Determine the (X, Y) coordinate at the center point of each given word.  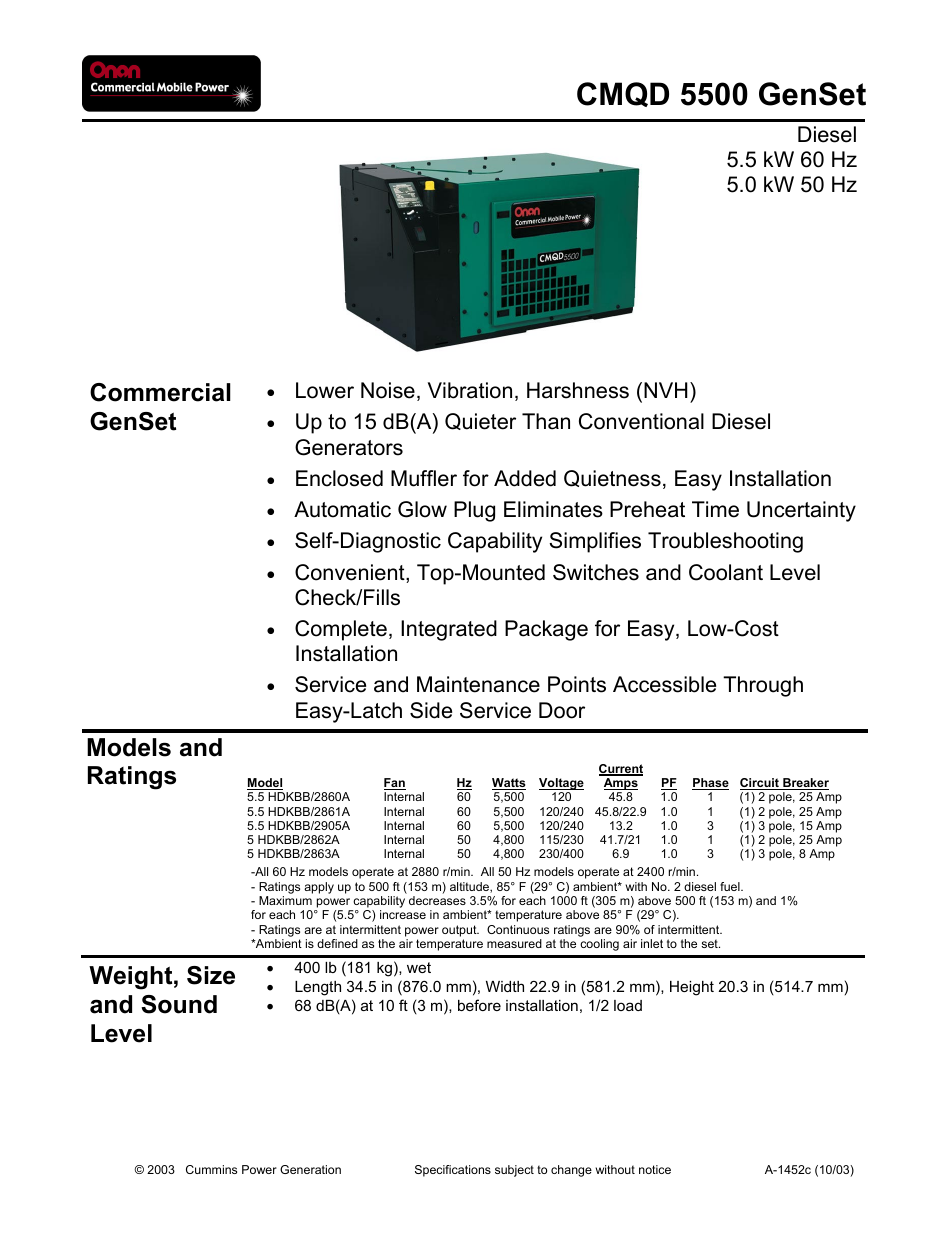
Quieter (480, 421)
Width (505, 986)
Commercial (160, 392)
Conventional (641, 421)
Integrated (449, 630)
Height (692, 988)
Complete (341, 630)
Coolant (726, 572)
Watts (509, 784)
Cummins (211, 1169)
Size (211, 975)
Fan (395, 784)
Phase (710, 784)
